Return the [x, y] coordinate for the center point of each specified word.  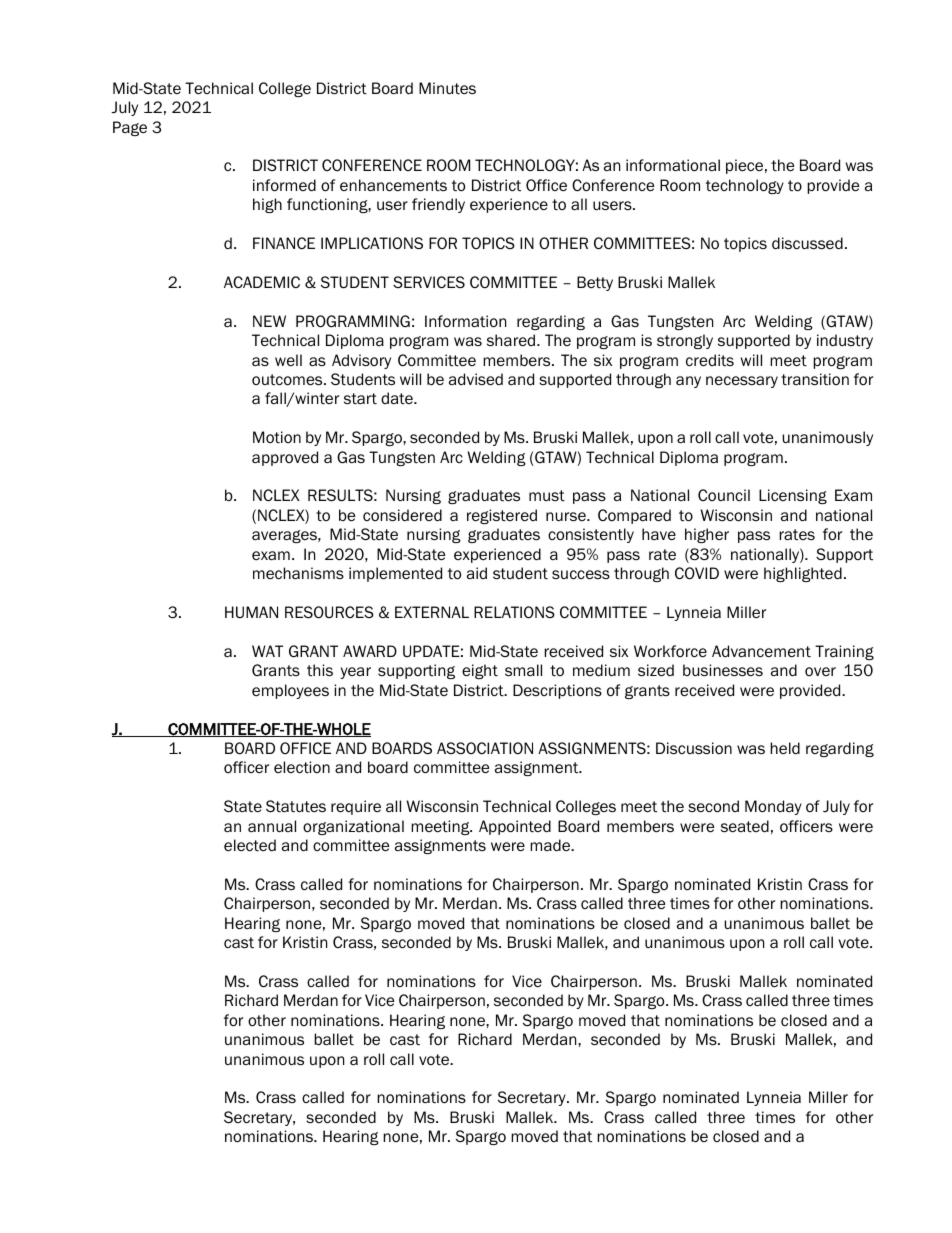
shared [512, 340]
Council [724, 495]
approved [285, 458]
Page [130, 128]
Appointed [515, 827]
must [547, 496]
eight [480, 671]
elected [250, 845]
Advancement [761, 651]
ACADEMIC [262, 282]
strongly [685, 341]
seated [745, 826]
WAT [267, 651]
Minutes [447, 88]
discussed [807, 243]
